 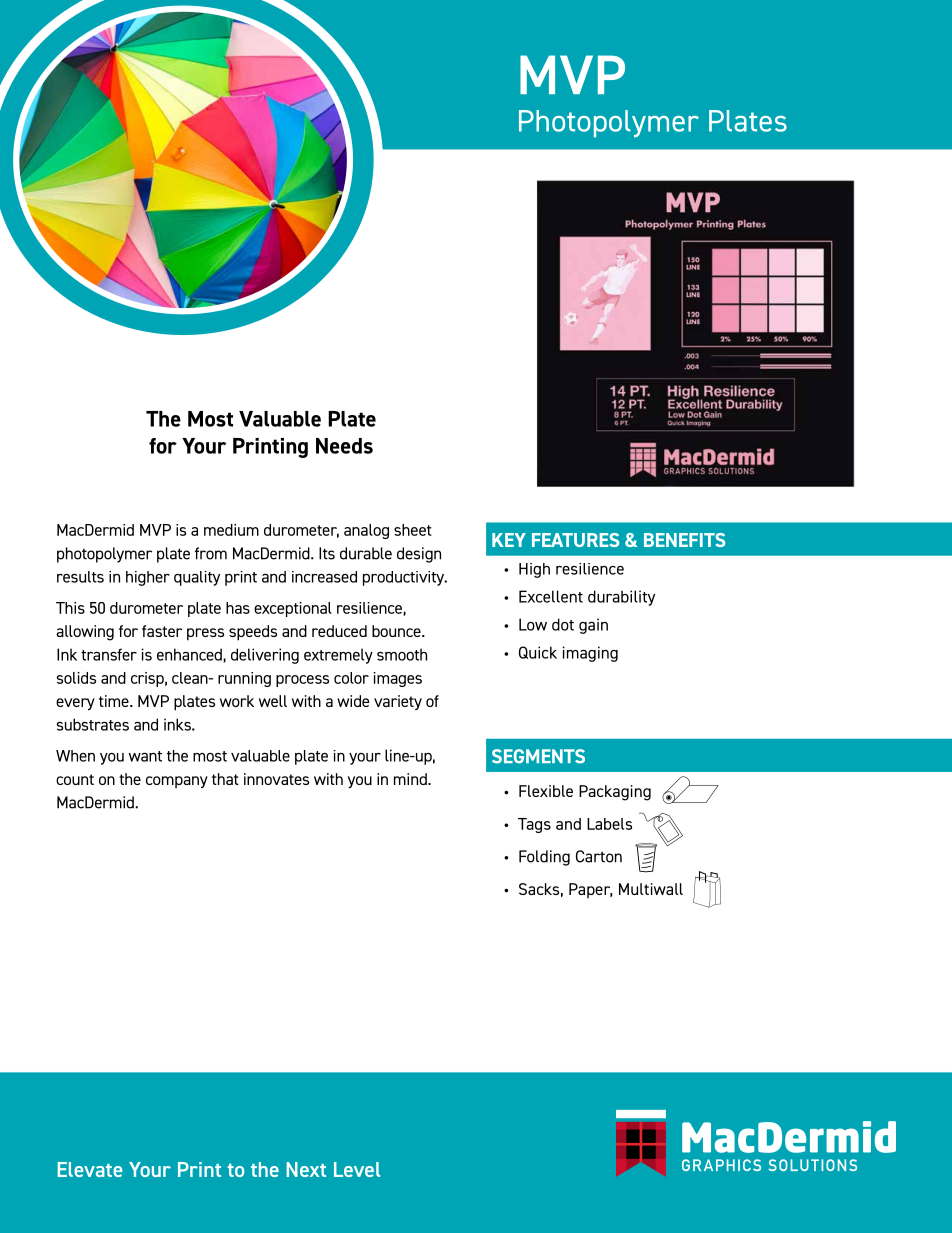 What do you see at coordinates (398, 702) in the screenshot?
I see `variety` at bounding box center [398, 702].
